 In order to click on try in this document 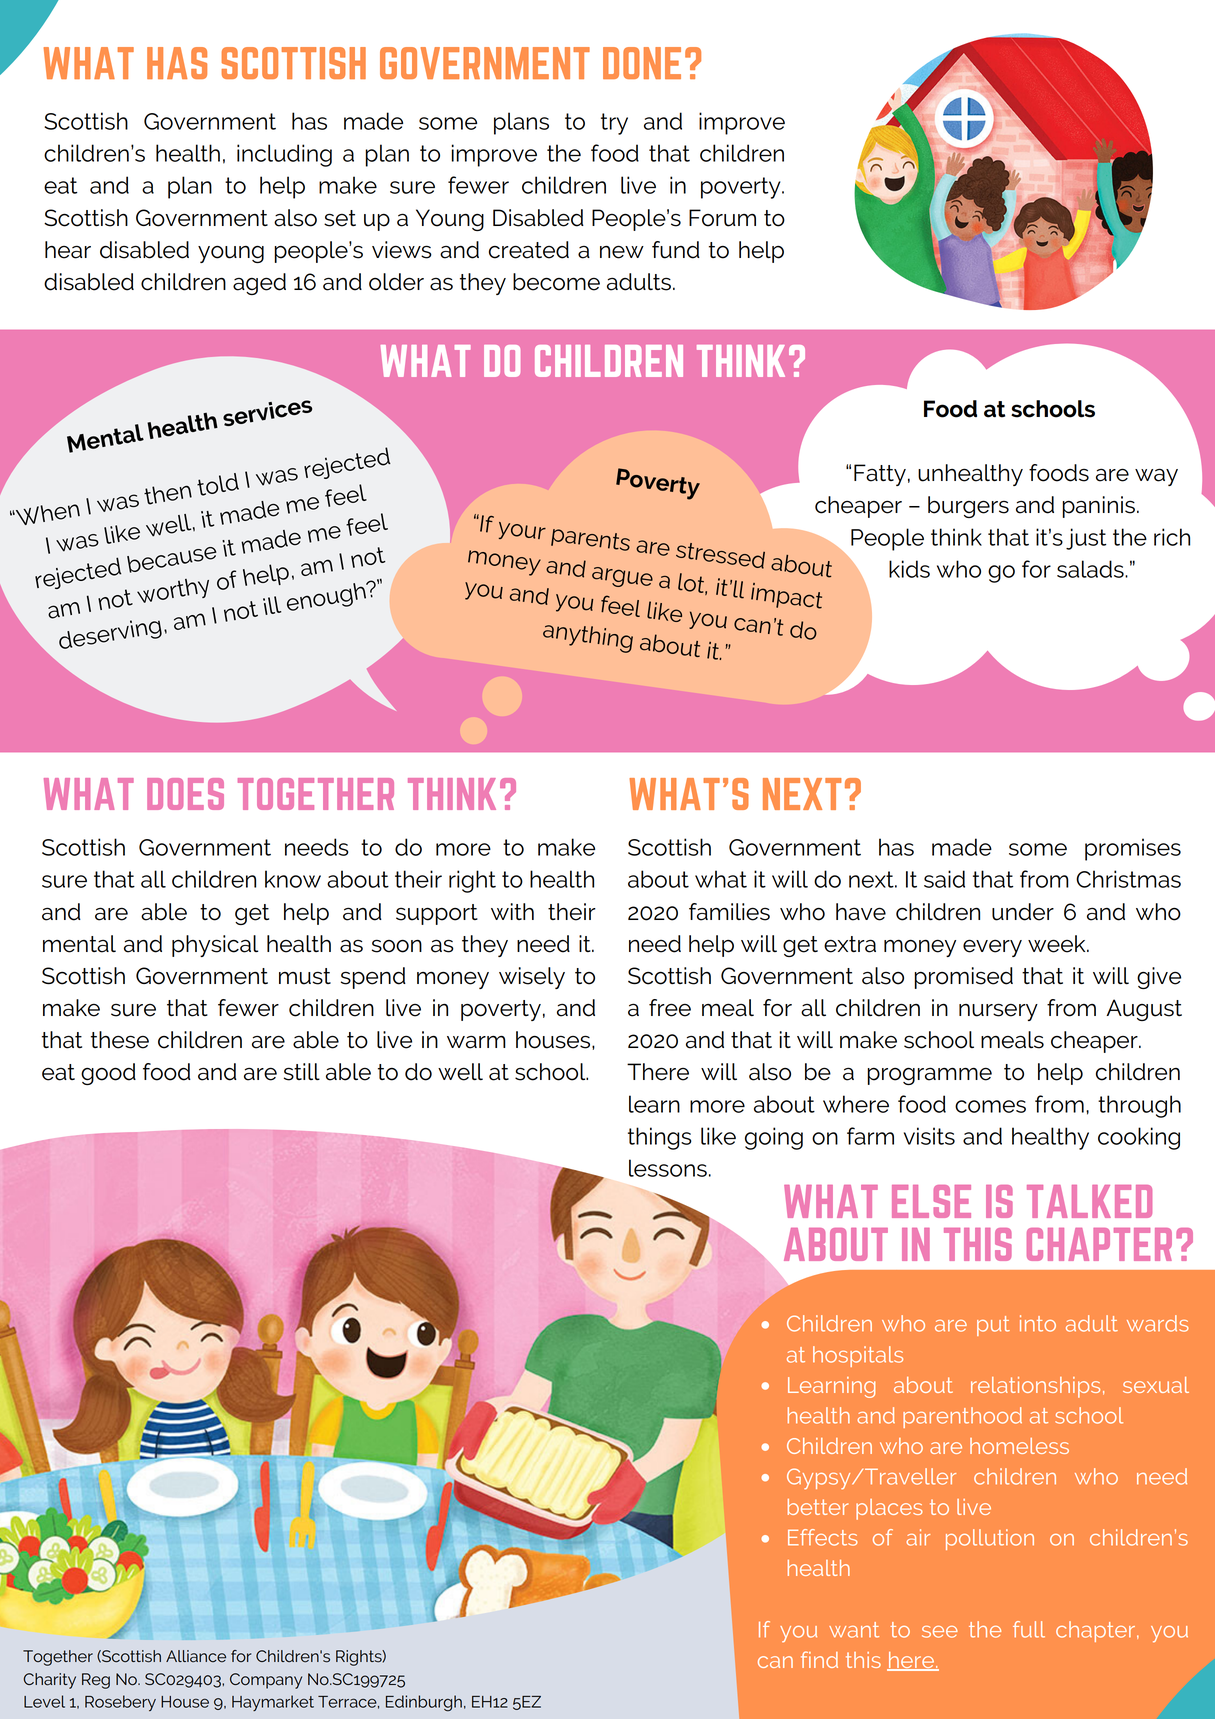, I will do `click(614, 124)`.
